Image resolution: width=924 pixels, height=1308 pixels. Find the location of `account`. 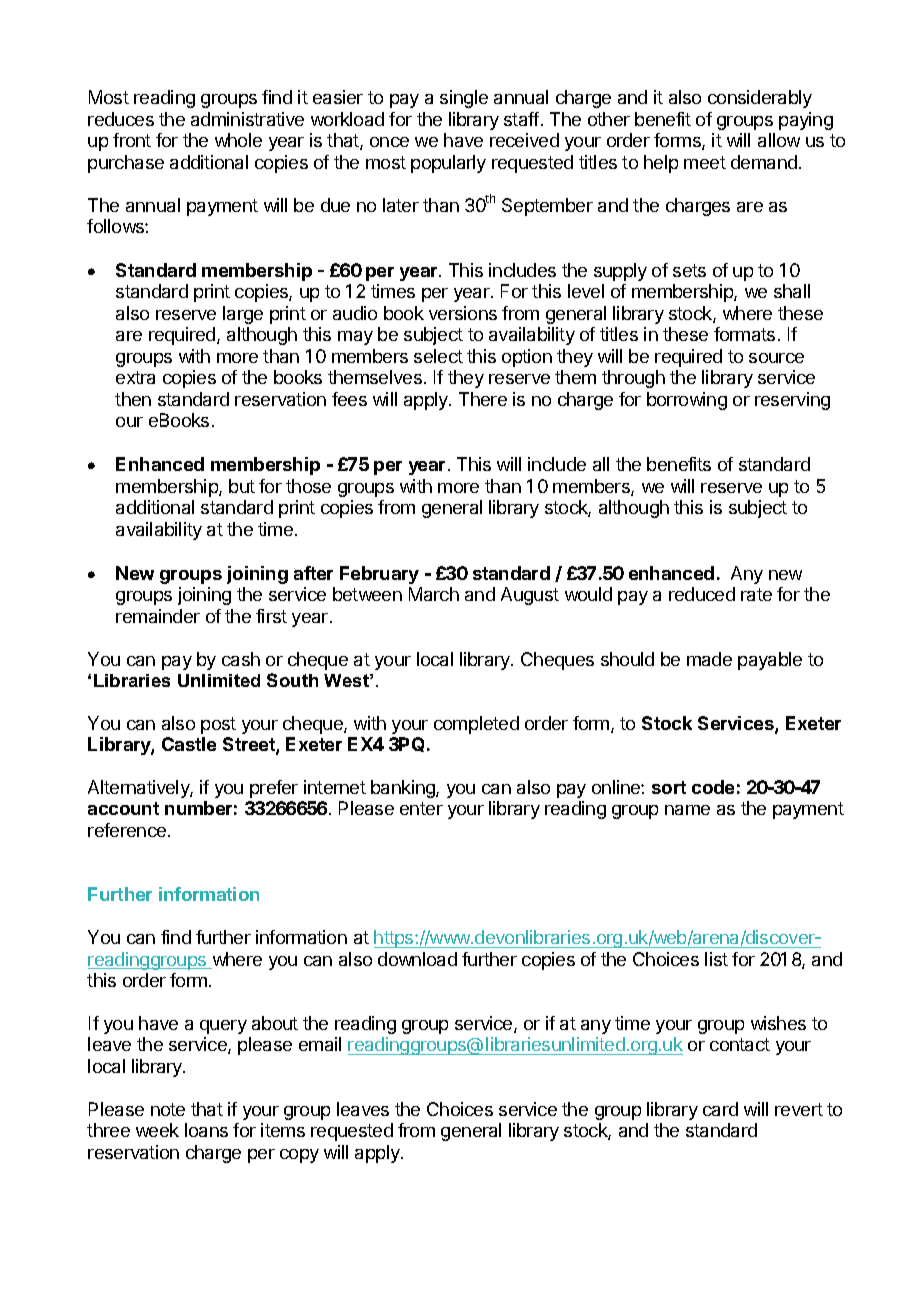

account is located at coordinates (123, 808).
